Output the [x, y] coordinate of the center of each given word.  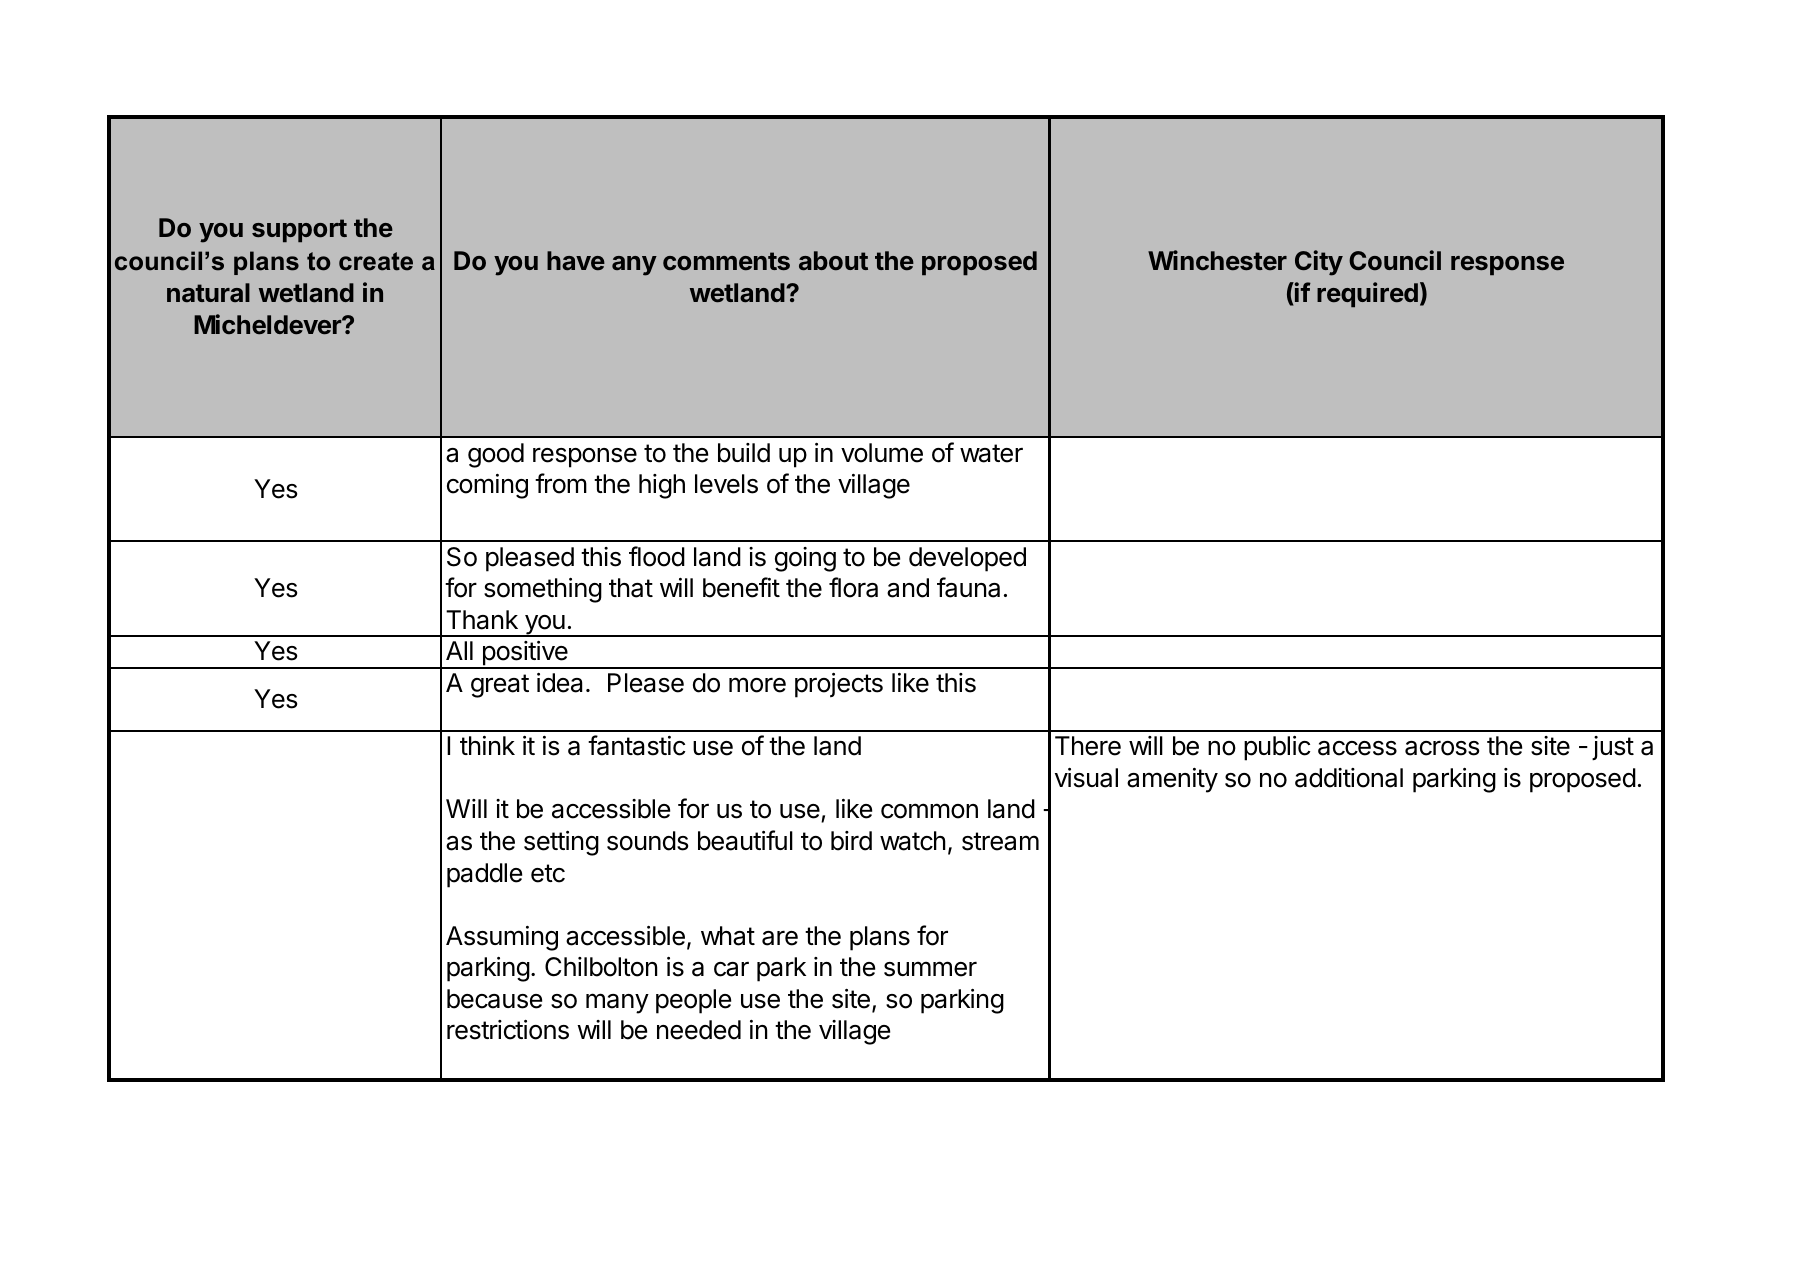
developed [967, 559]
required [1367, 294]
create [376, 261]
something [543, 590]
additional [1349, 778]
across [1442, 748]
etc [548, 873]
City [1319, 263]
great [500, 686]
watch [913, 841]
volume [882, 453]
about [833, 260]
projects [839, 685]
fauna [968, 587]
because [494, 999]
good [496, 455]
